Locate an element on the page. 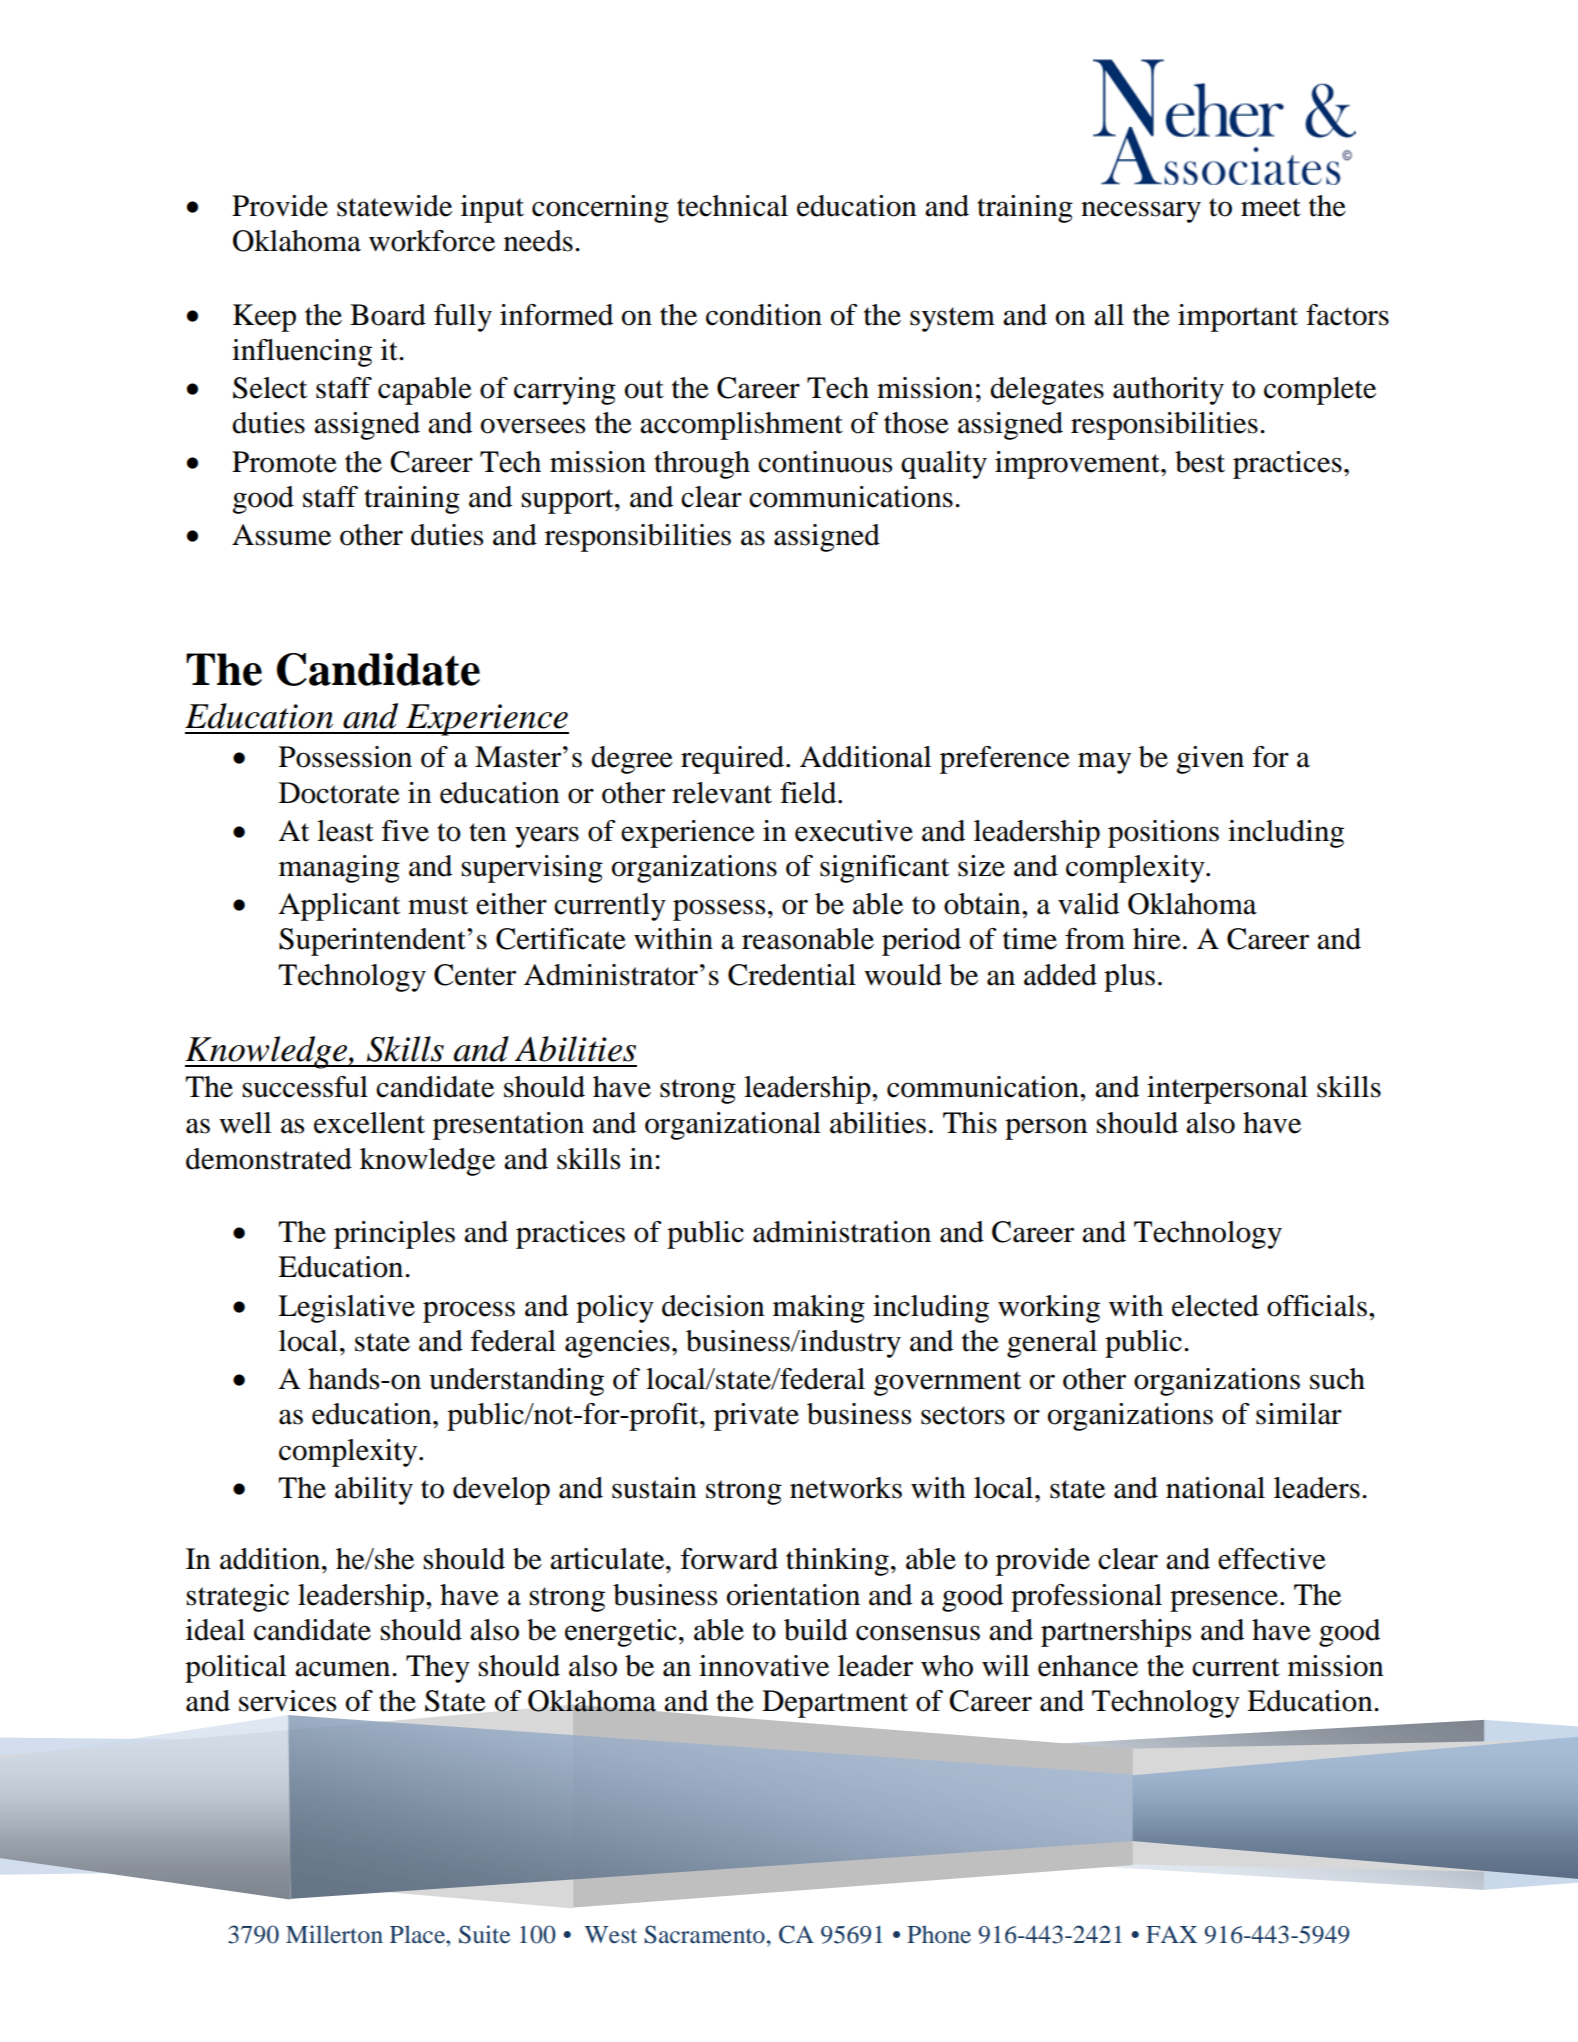  Board is located at coordinates (388, 315).
